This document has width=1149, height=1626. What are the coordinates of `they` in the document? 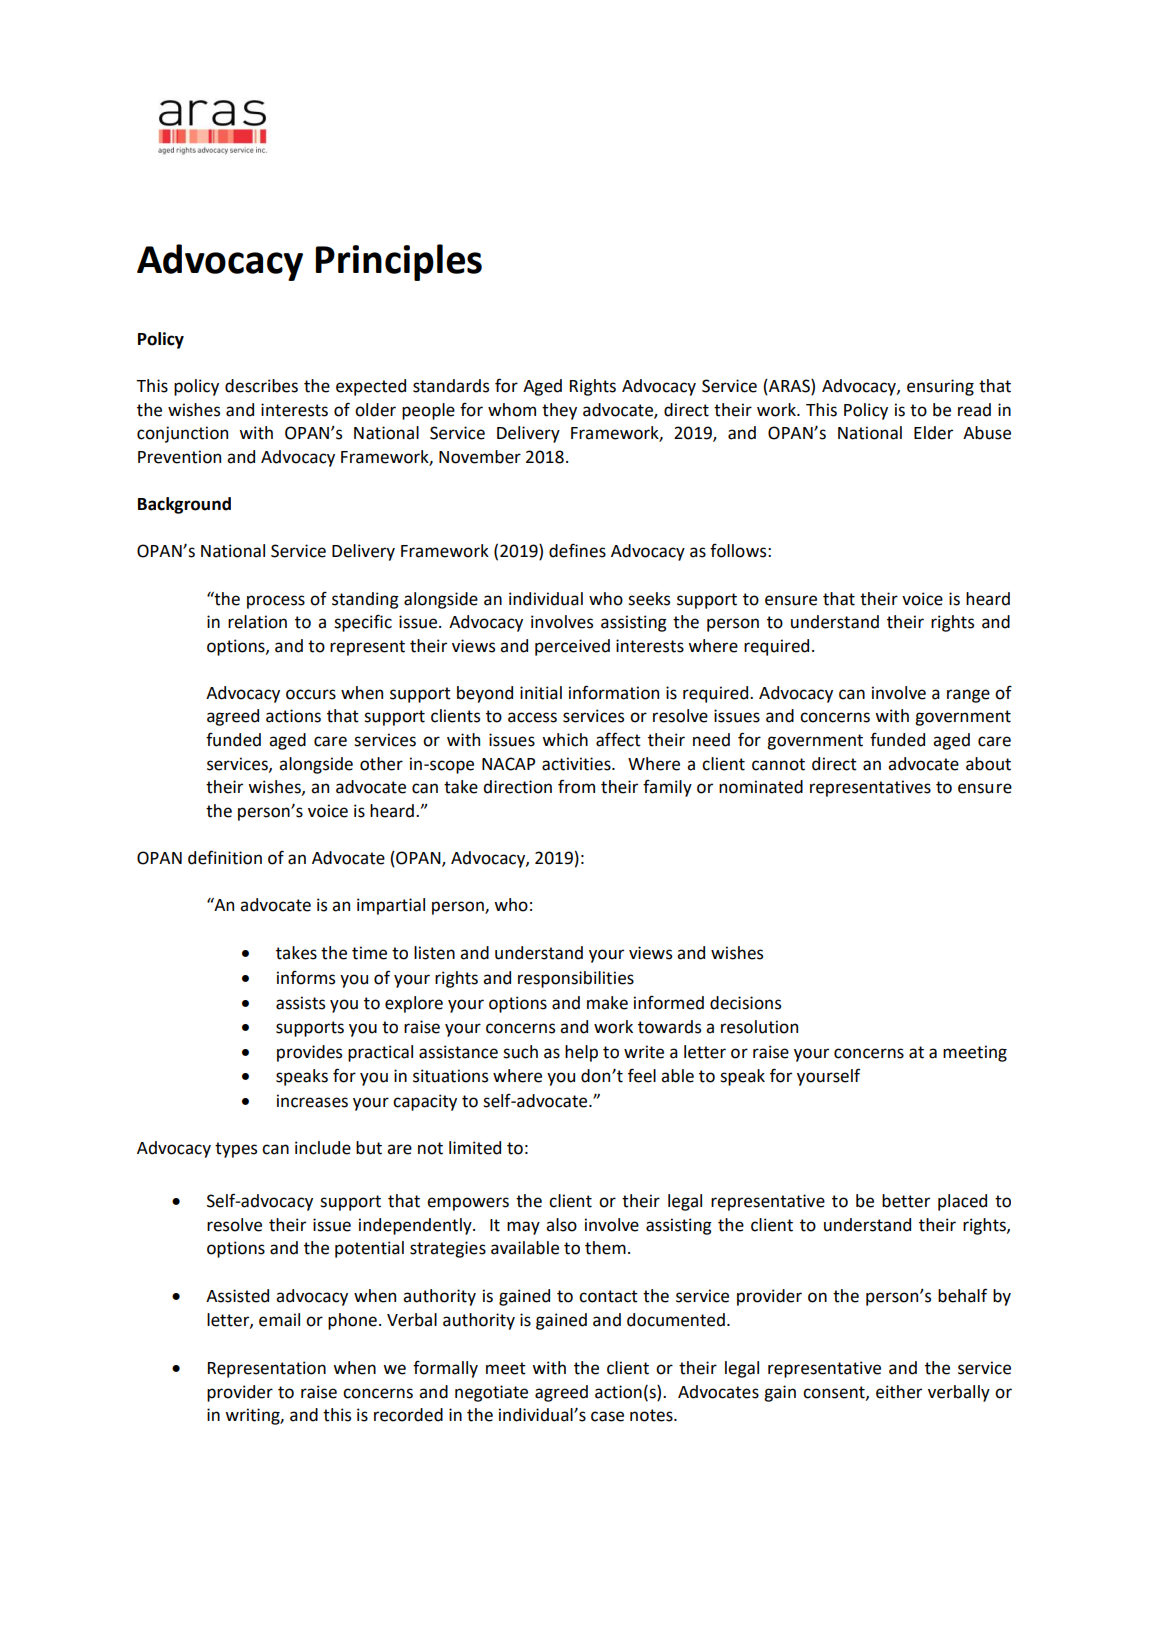 It's located at (559, 411).
